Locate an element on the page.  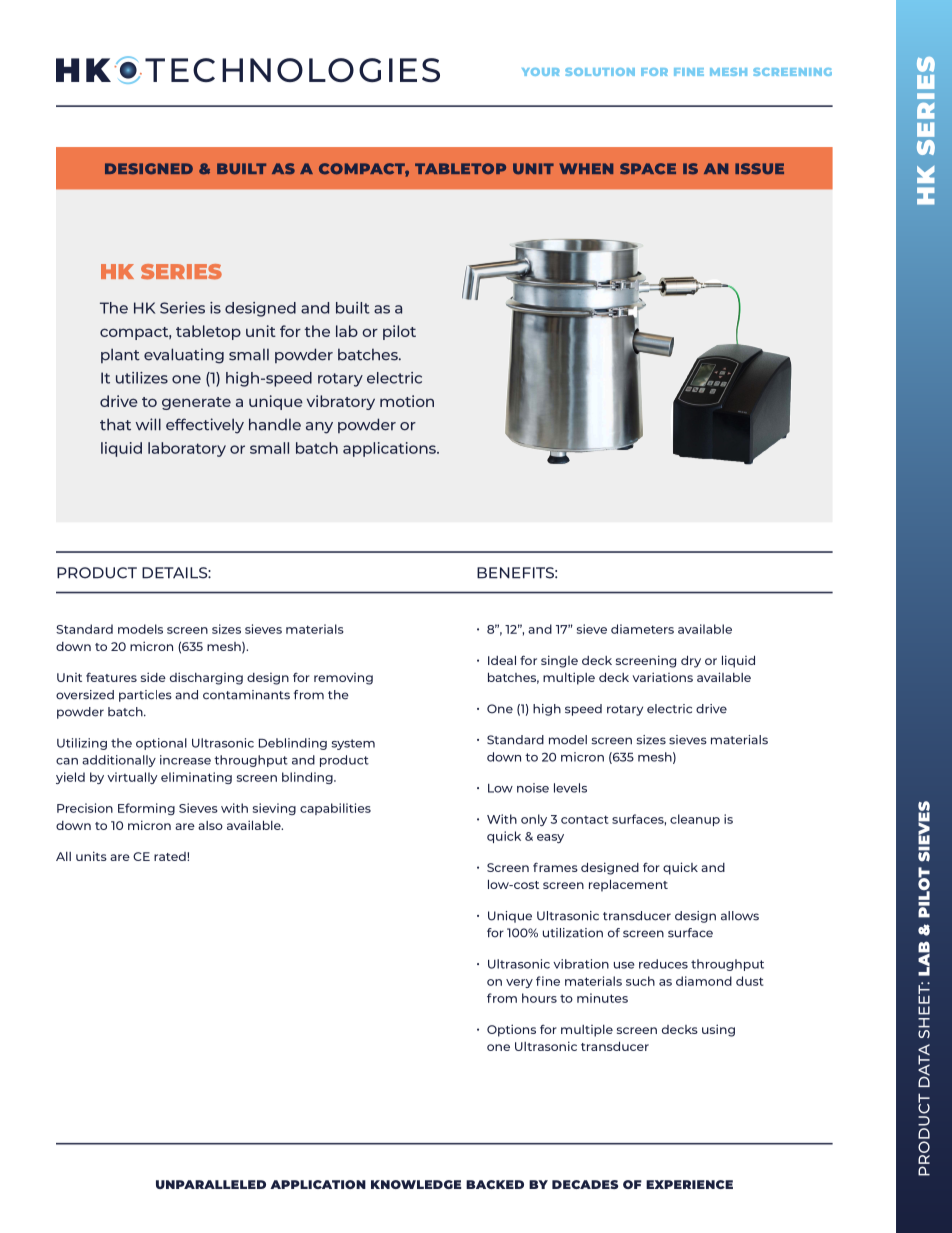
removing is located at coordinates (343, 679).
